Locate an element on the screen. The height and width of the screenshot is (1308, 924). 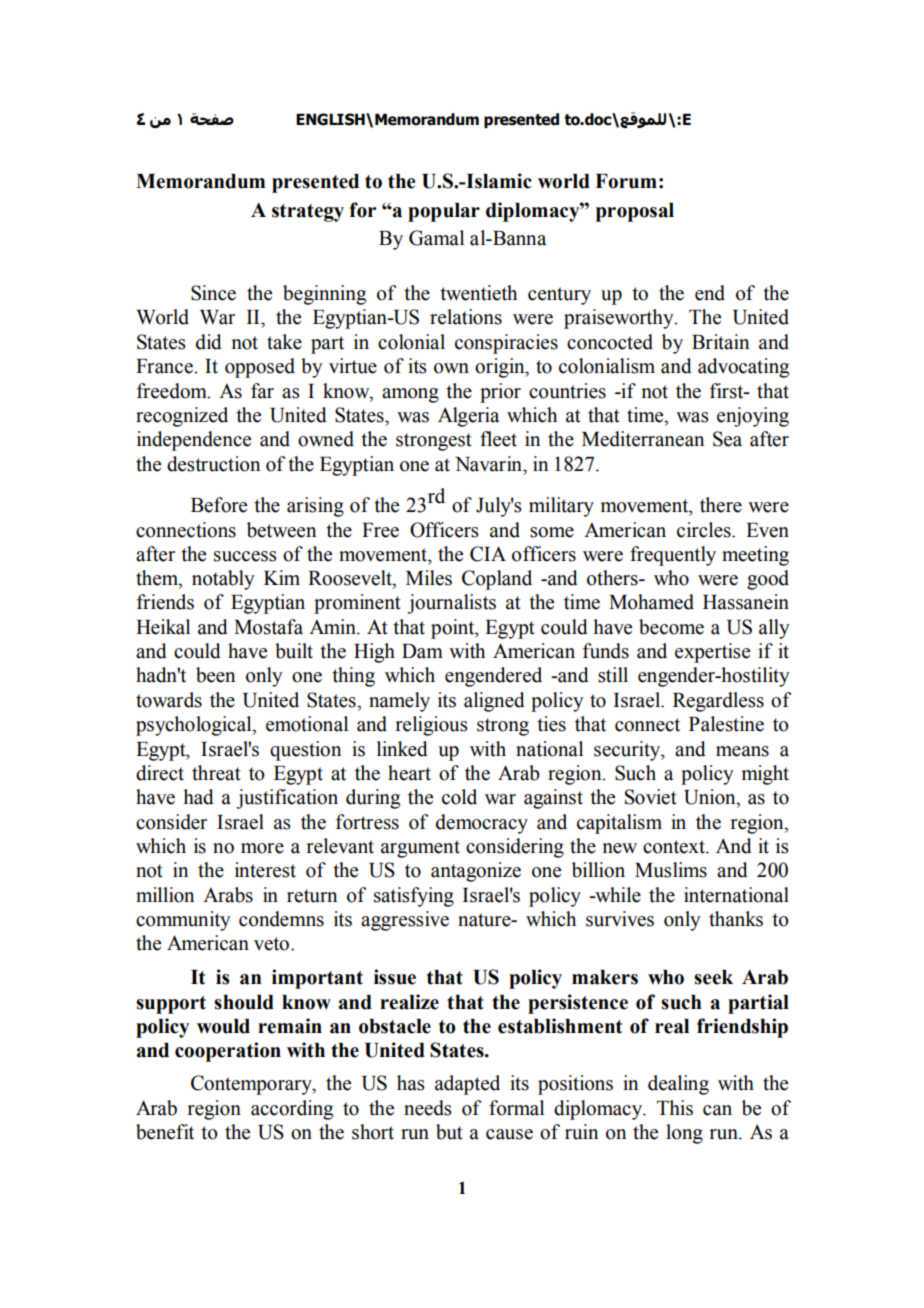
This is located at coordinates (675, 1108).
